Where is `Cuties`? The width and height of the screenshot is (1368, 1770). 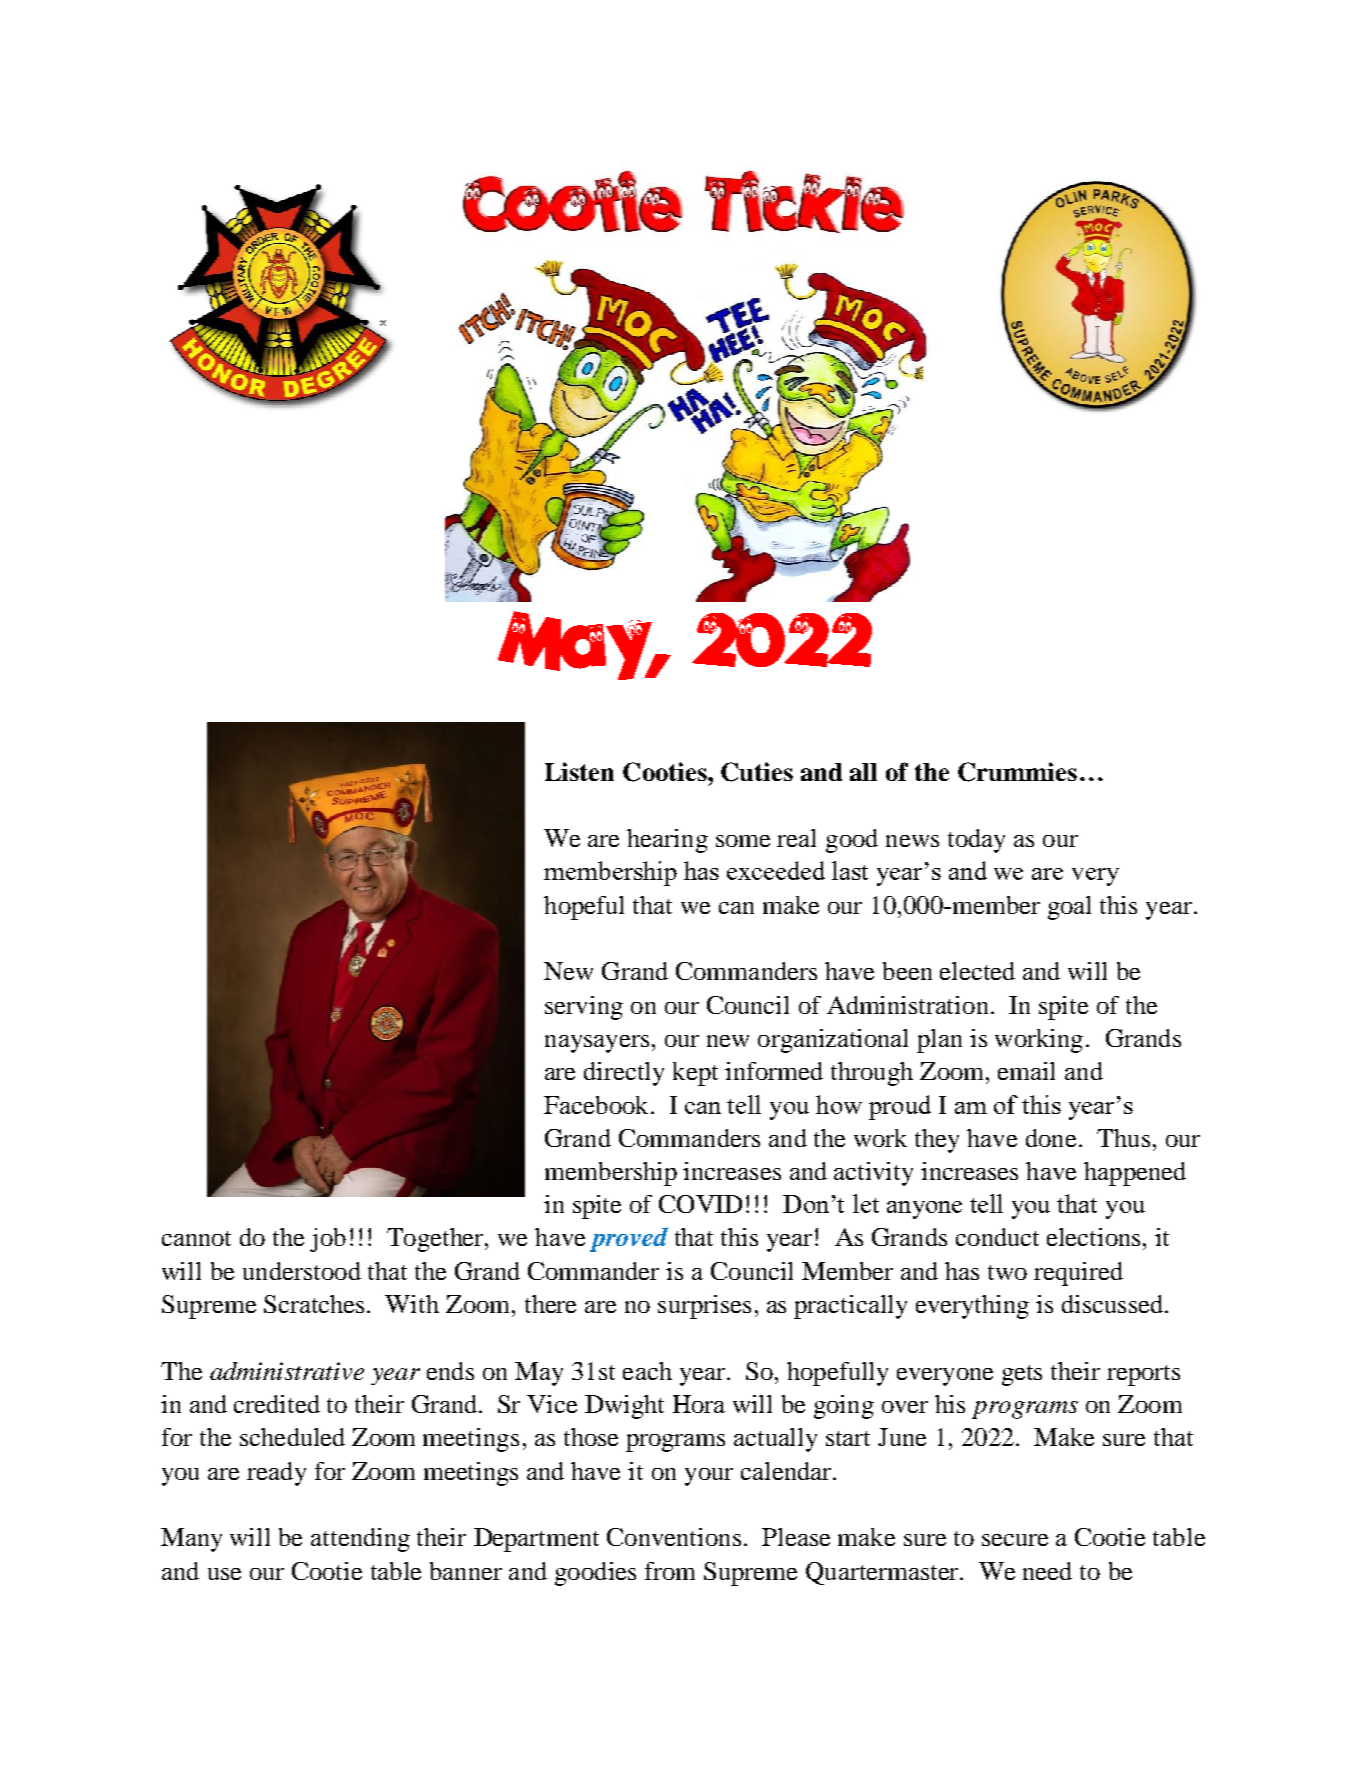
Cuties is located at coordinates (757, 772).
